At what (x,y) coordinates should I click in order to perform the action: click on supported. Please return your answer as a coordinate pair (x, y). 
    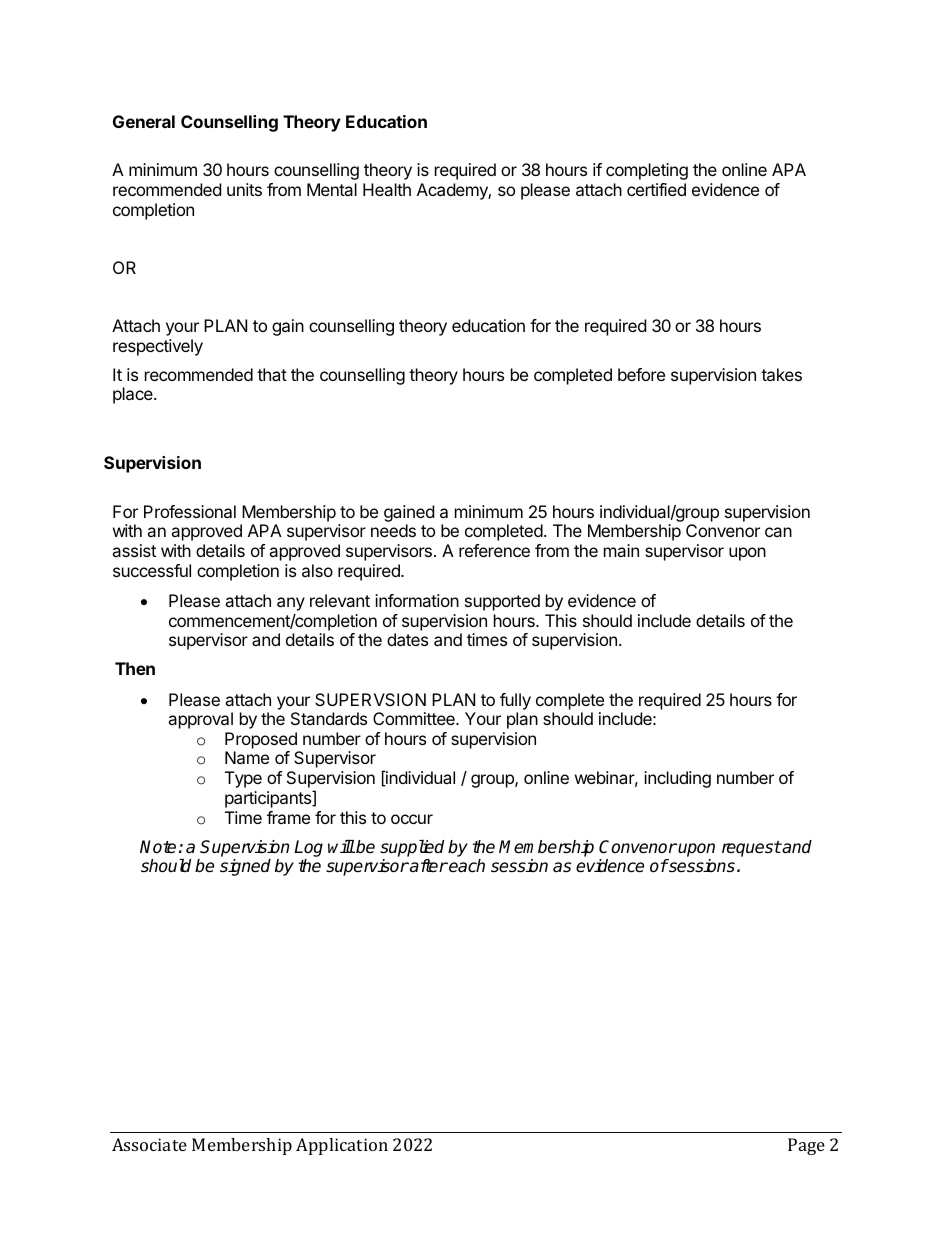
    Looking at the image, I should click on (502, 602).
